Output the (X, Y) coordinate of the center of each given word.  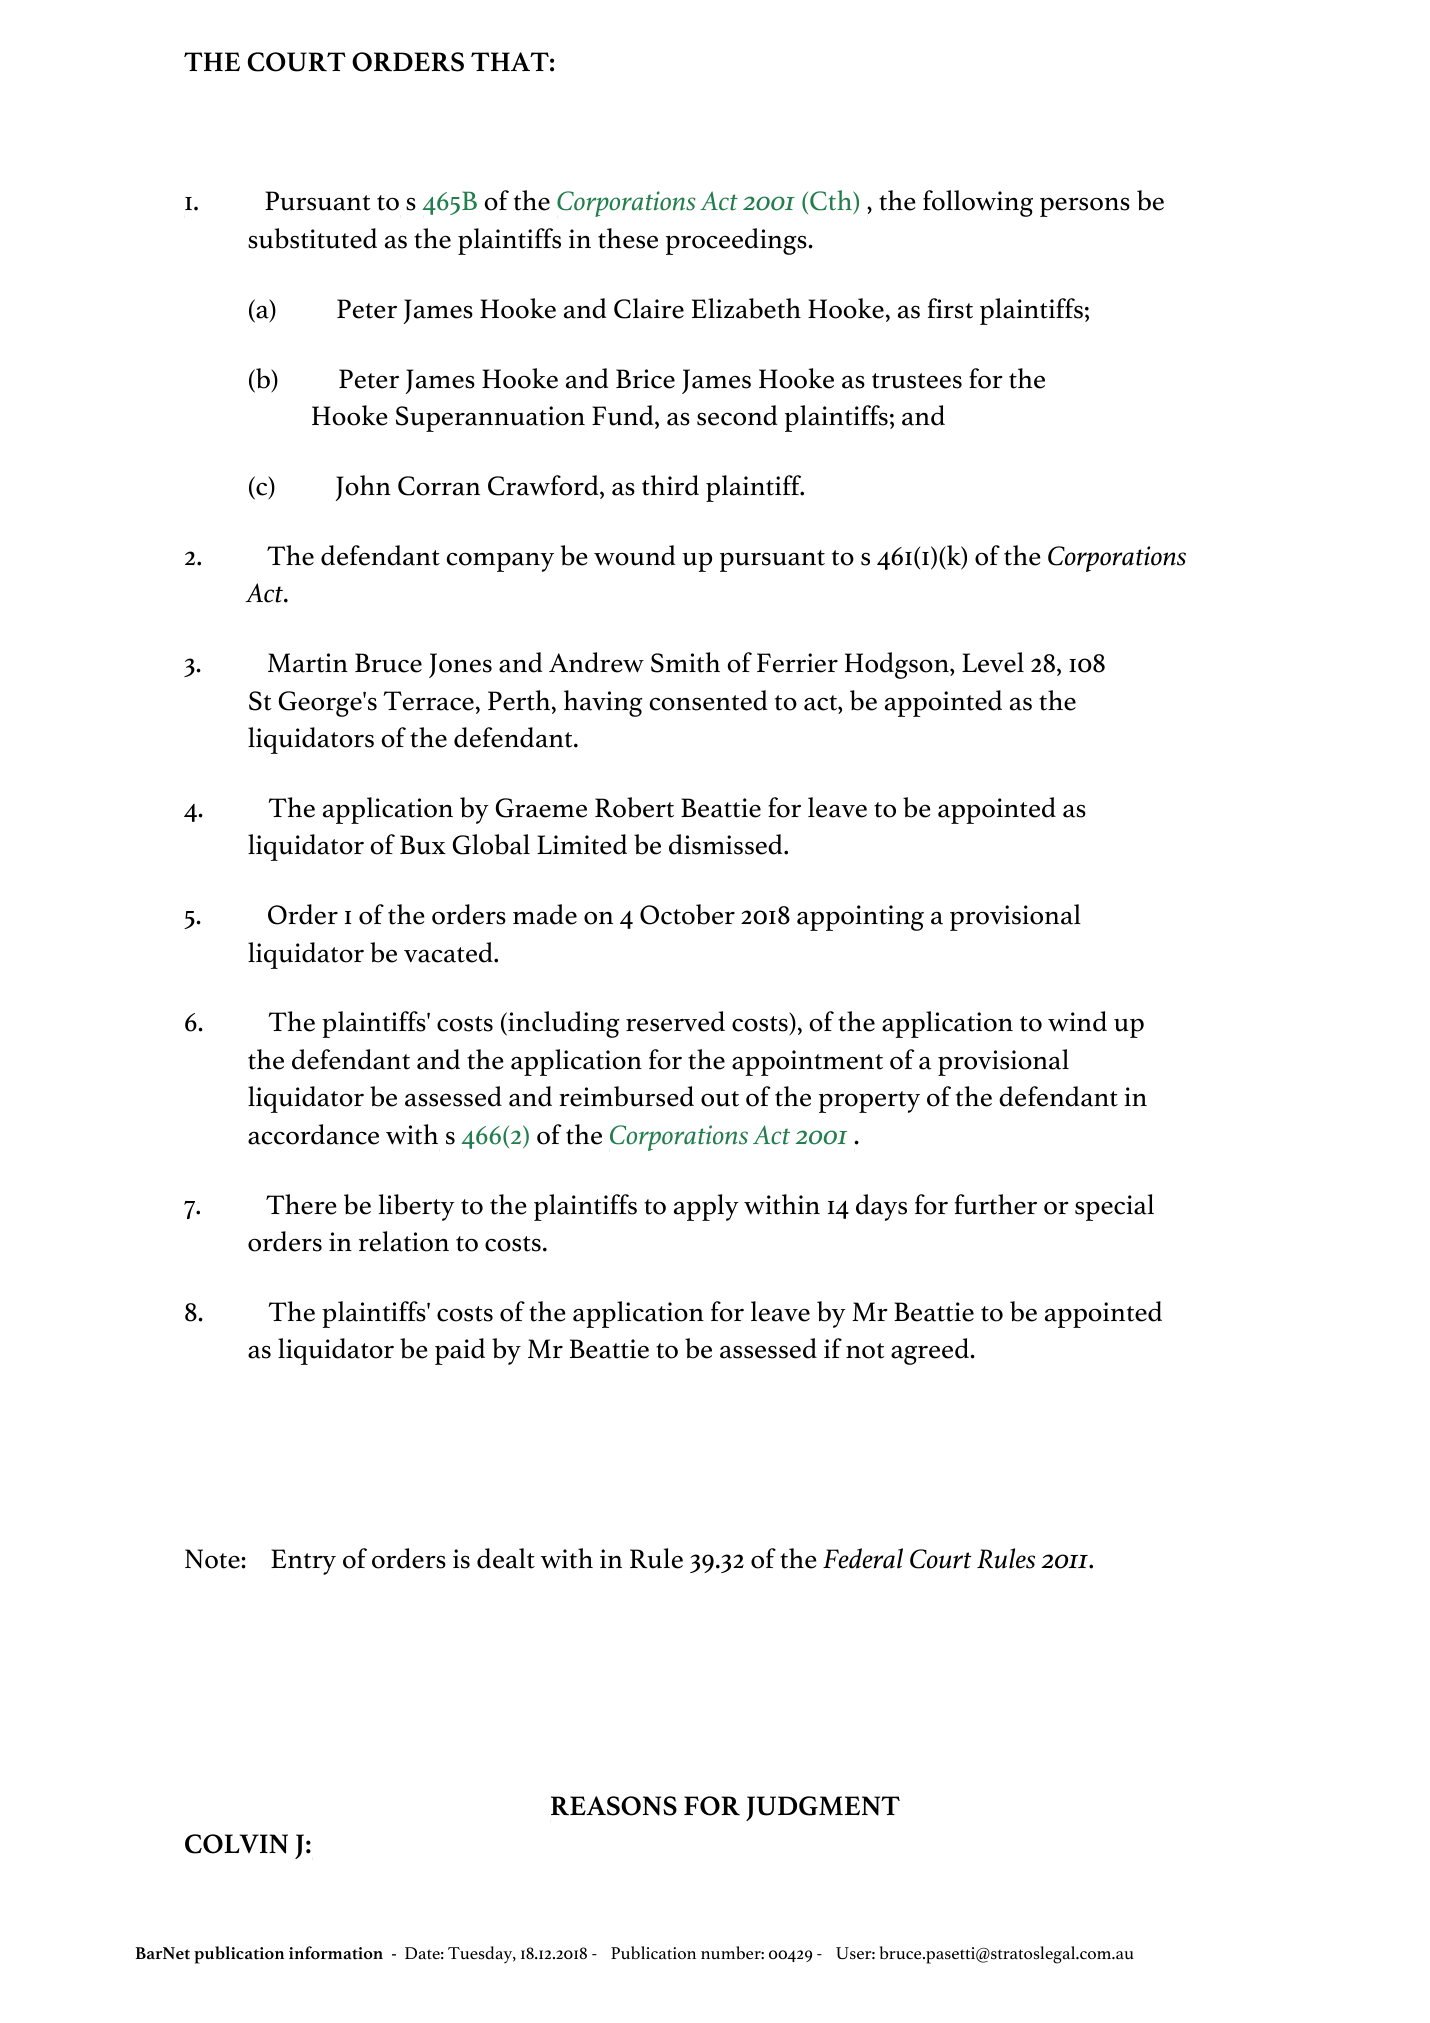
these (628, 238)
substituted (312, 238)
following (978, 203)
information (336, 1953)
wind (1077, 1021)
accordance (313, 1134)
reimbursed (626, 1096)
